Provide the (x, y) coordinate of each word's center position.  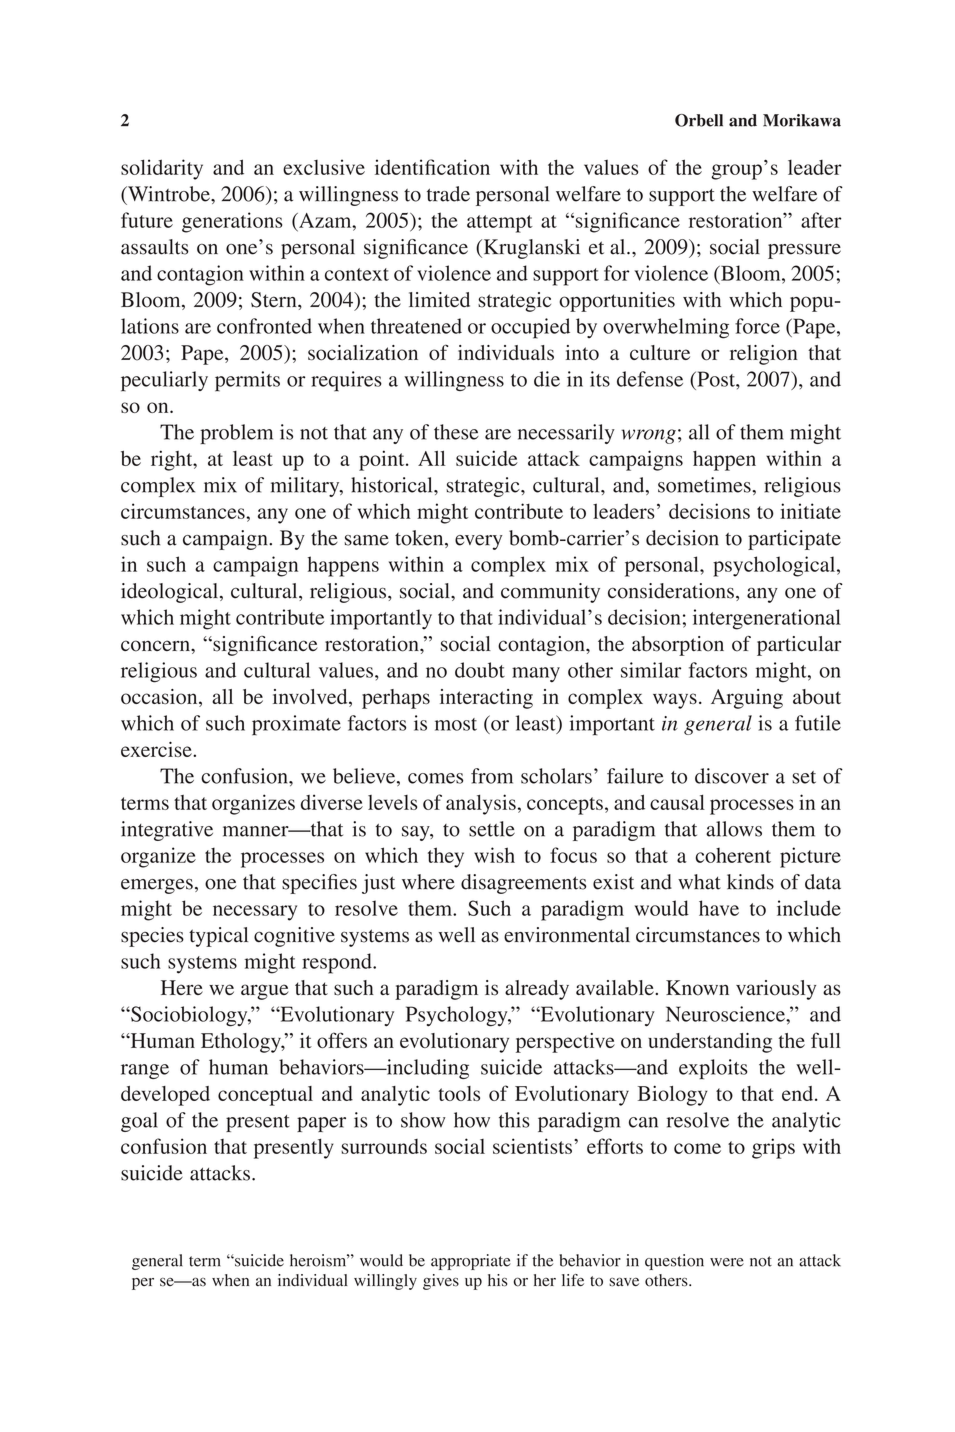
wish (494, 855)
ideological (171, 593)
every (479, 542)
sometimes (705, 485)
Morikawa (802, 120)
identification (432, 167)
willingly (385, 1282)
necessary (255, 913)
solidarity (162, 169)
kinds (750, 882)
